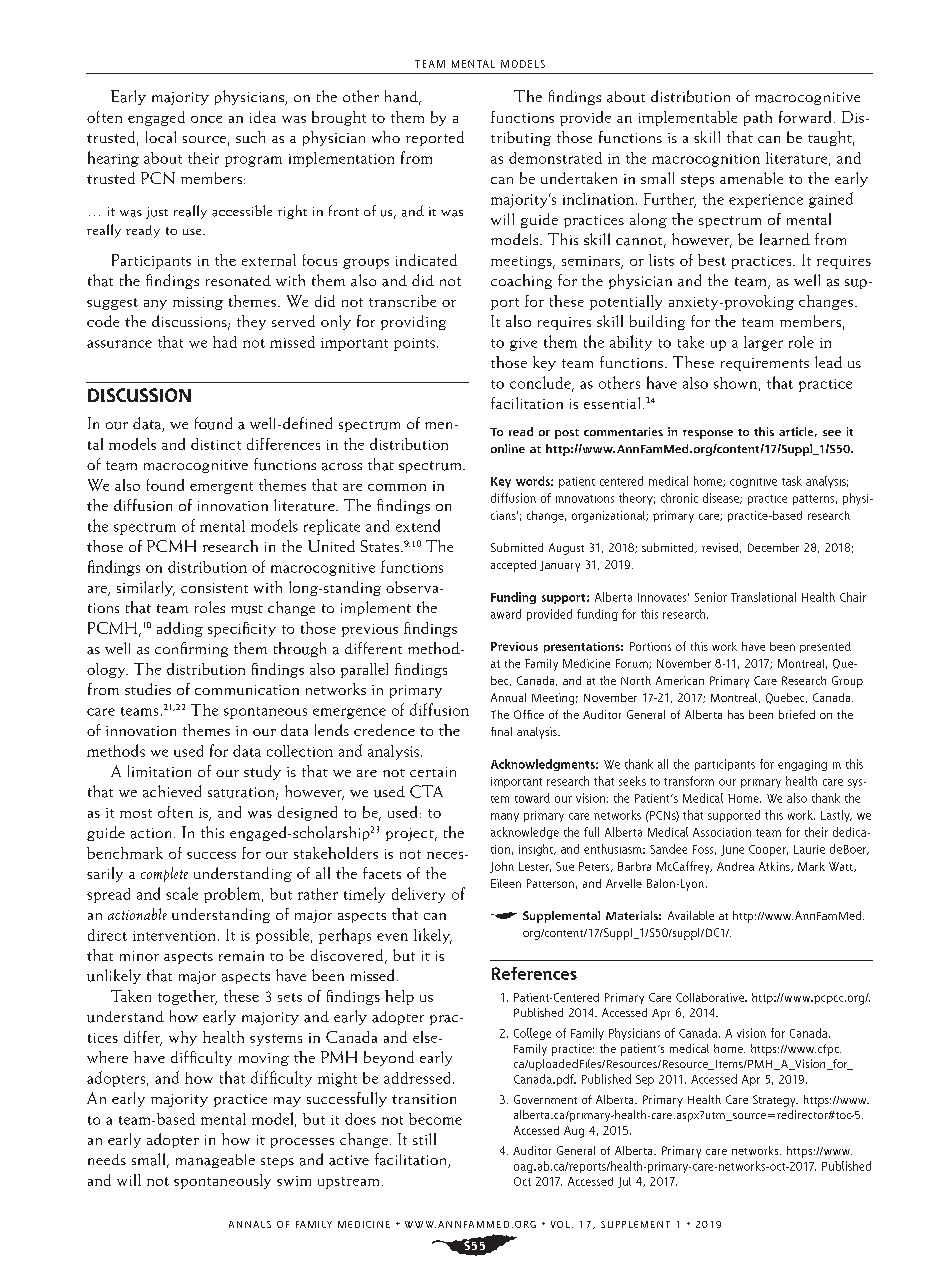 This page has width=950, height=1288. I want to click on December, so click(773, 547).
